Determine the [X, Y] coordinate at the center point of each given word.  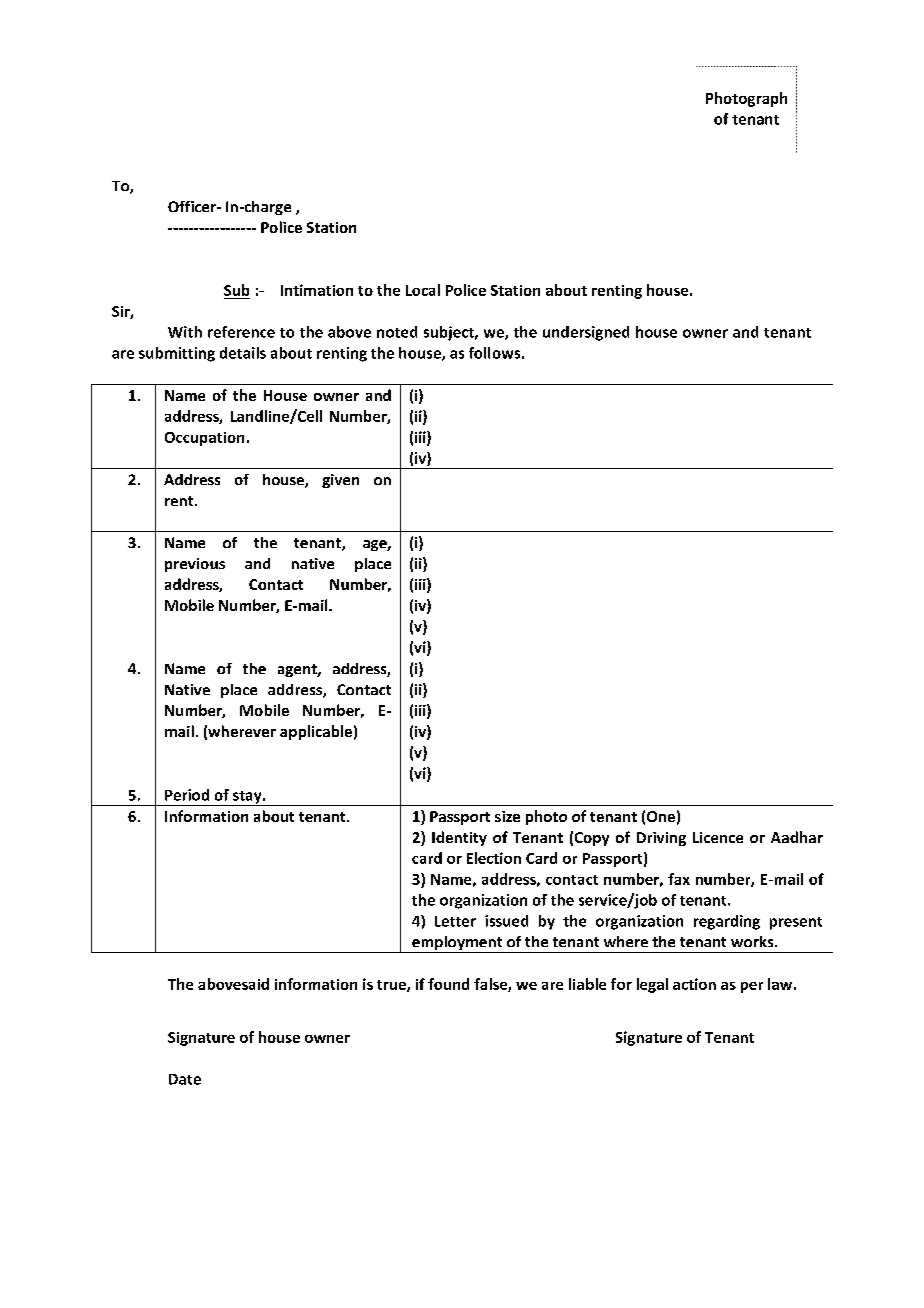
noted [397, 332]
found [448, 984]
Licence [718, 837]
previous [195, 565]
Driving [661, 839]
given [340, 481]
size [507, 816]
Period [187, 795]
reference [241, 332]
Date [185, 1079]
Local [423, 290]
